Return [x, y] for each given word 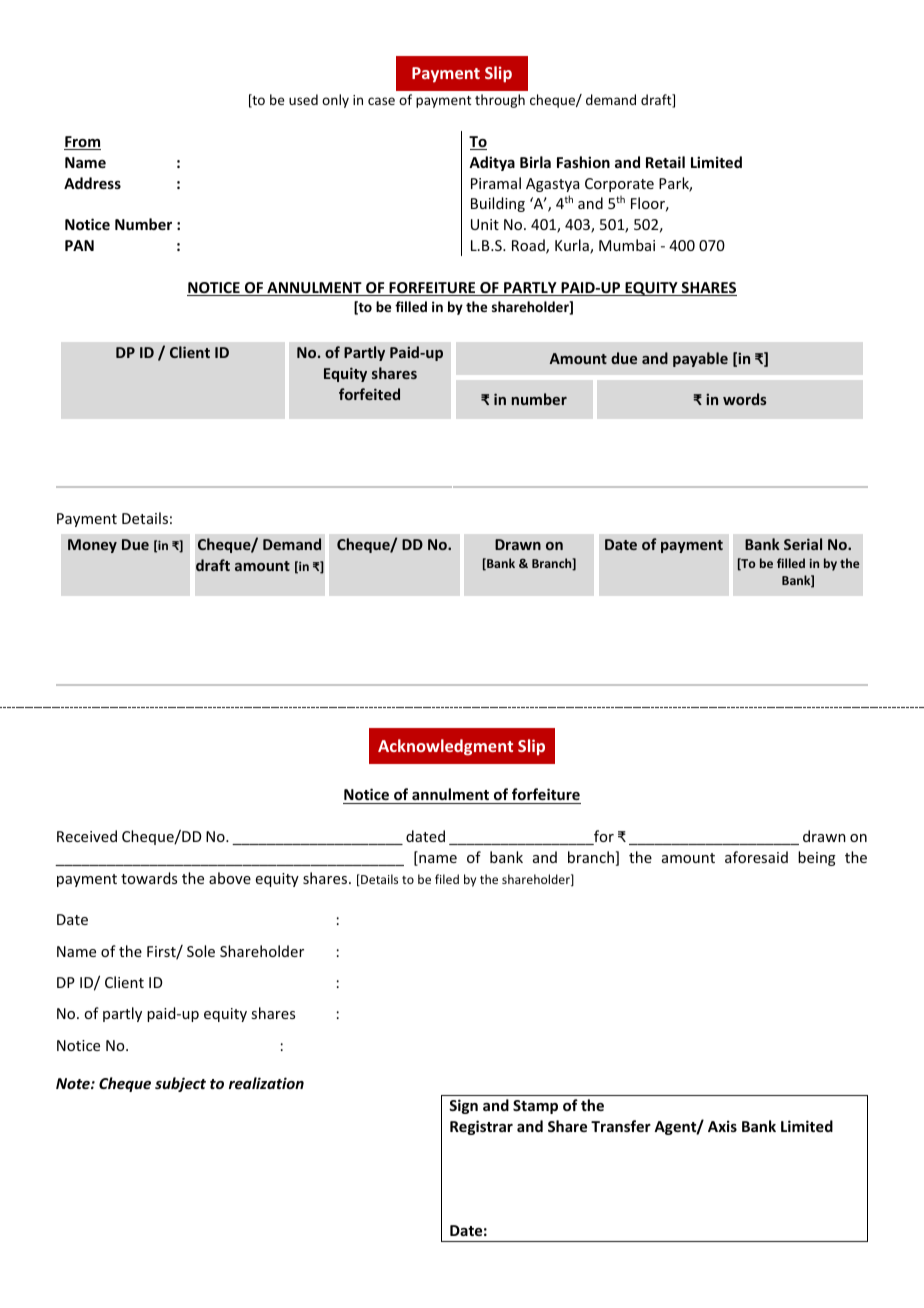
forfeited [369, 394]
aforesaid [756, 857]
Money [92, 546]
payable [700, 359]
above [230, 878]
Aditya [492, 163]
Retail [665, 162]
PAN [79, 245]
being [817, 858]
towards [149, 878]
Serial [803, 544]
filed [447, 879]
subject [180, 1084]
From [82, 143]
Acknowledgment [445, 747]
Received [87, 836]
